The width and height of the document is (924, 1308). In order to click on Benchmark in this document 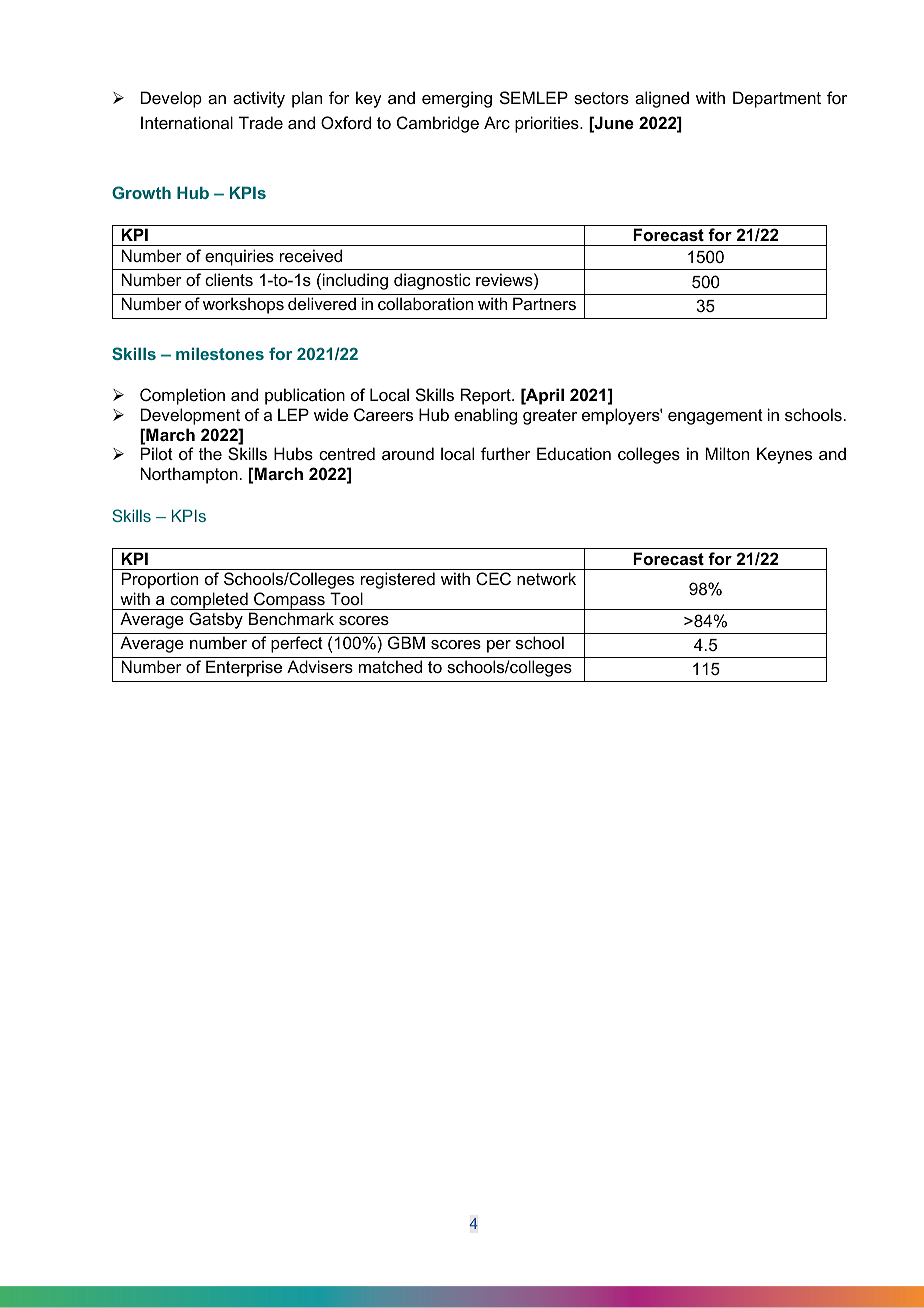, I will do `click(291, 618)`.
